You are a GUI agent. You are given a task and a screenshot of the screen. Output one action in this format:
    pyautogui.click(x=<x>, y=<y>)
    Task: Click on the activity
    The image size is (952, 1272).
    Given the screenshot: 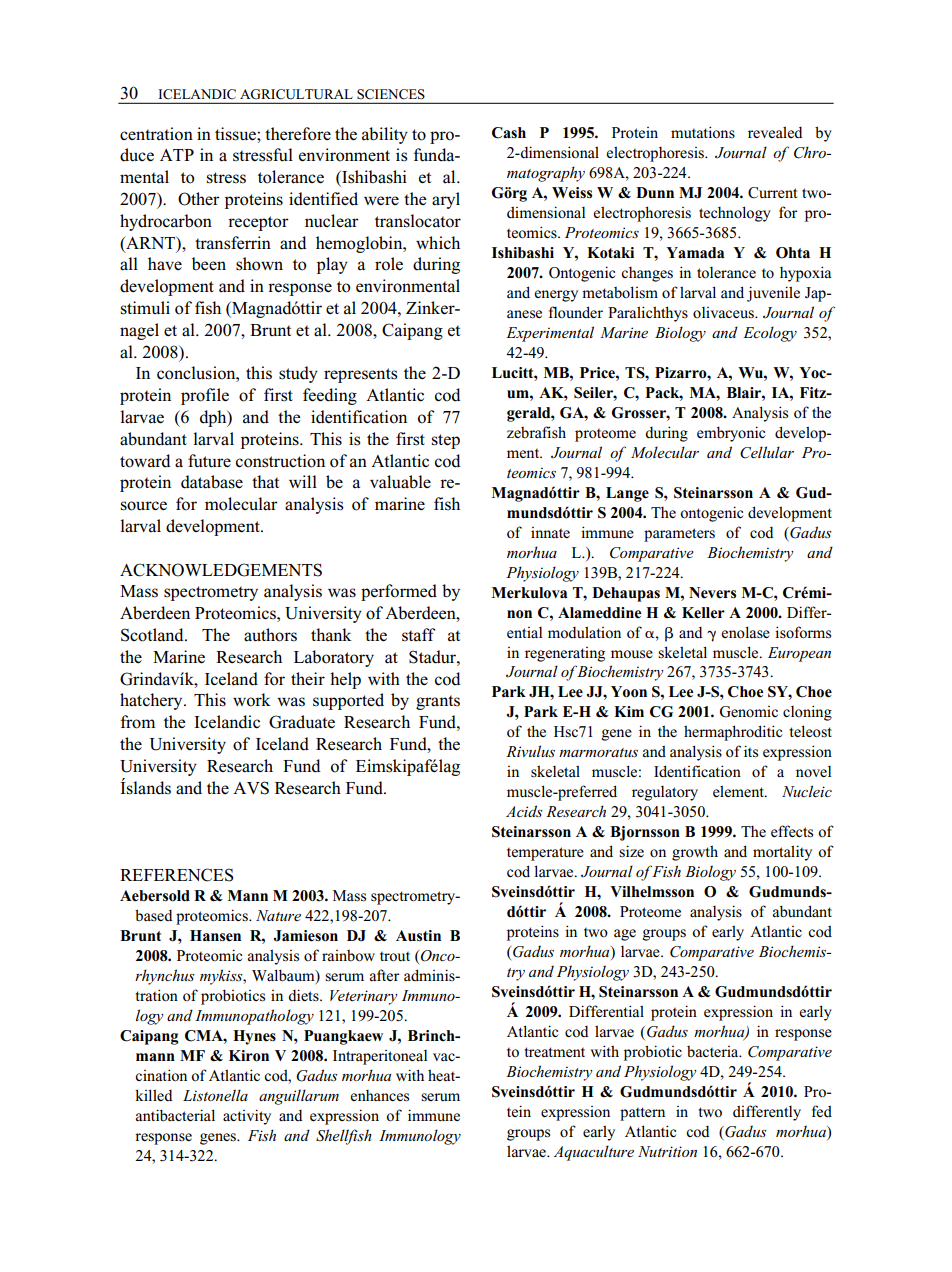 What is the action you would take?
    pyautogui.click(x=247, y=1117)
